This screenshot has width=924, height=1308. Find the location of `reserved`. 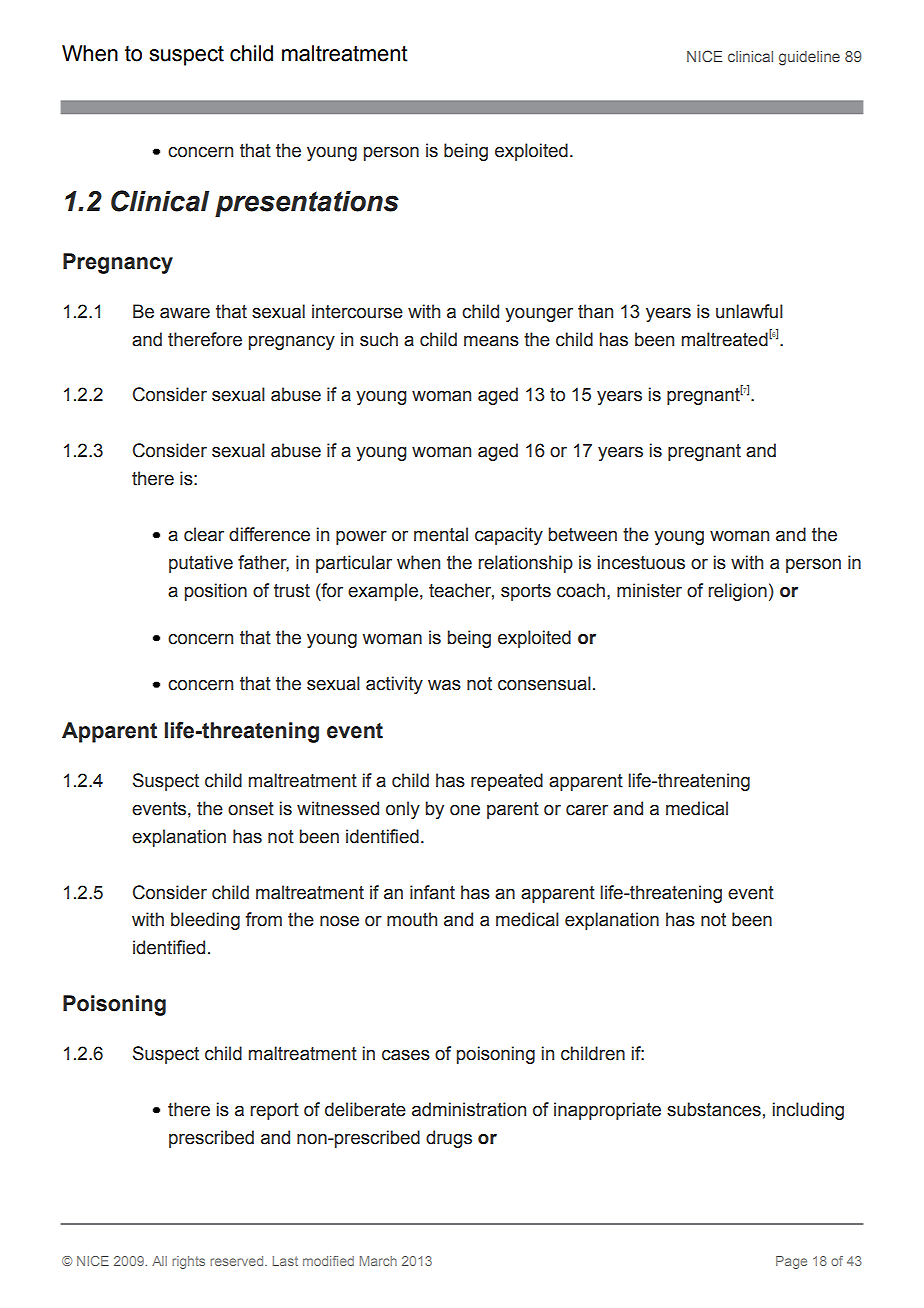

reserved is located at coordinates (238, 1261).
